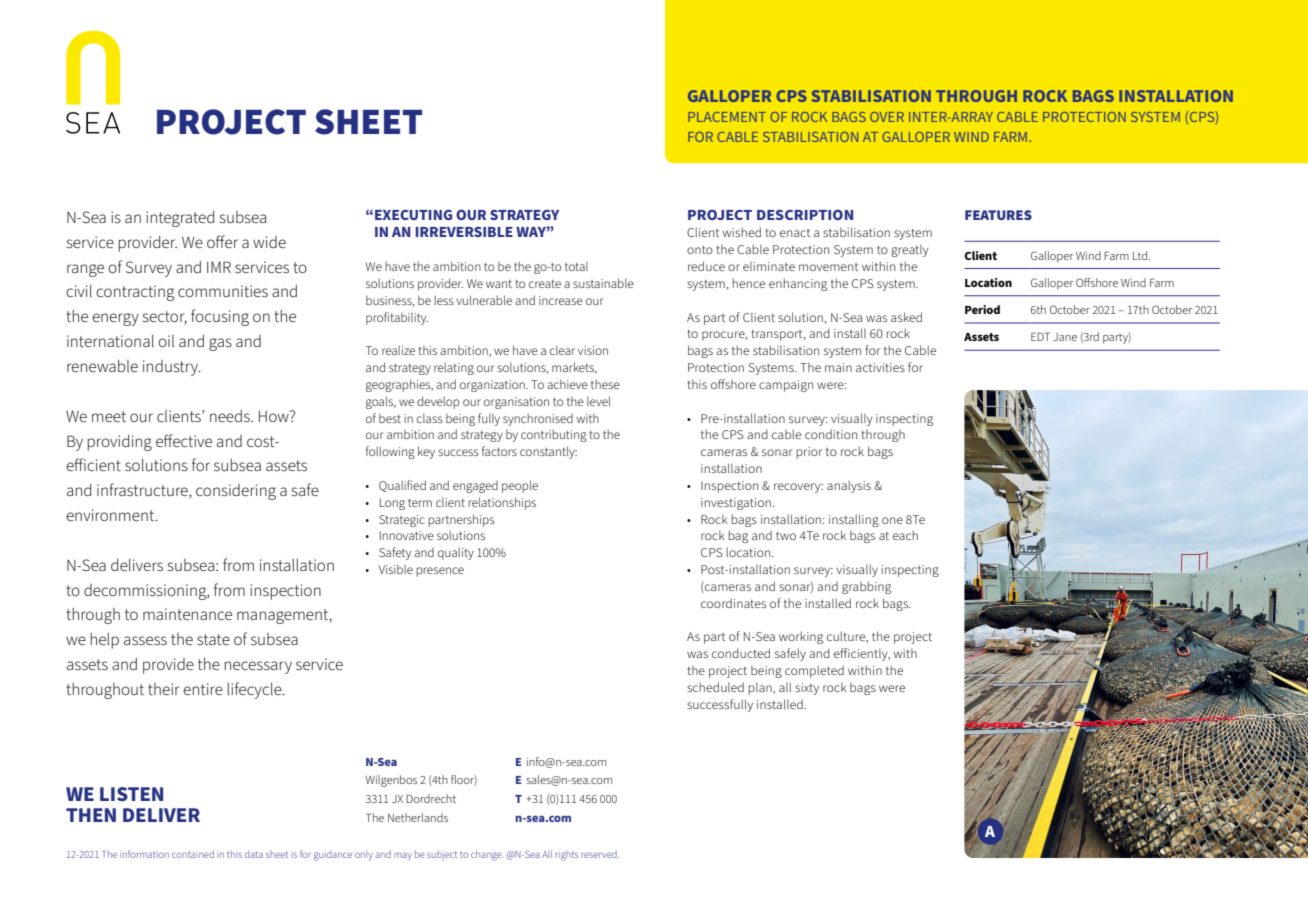 This page has height=924, width=1308. I want to click on contained, so click(193, 854).
